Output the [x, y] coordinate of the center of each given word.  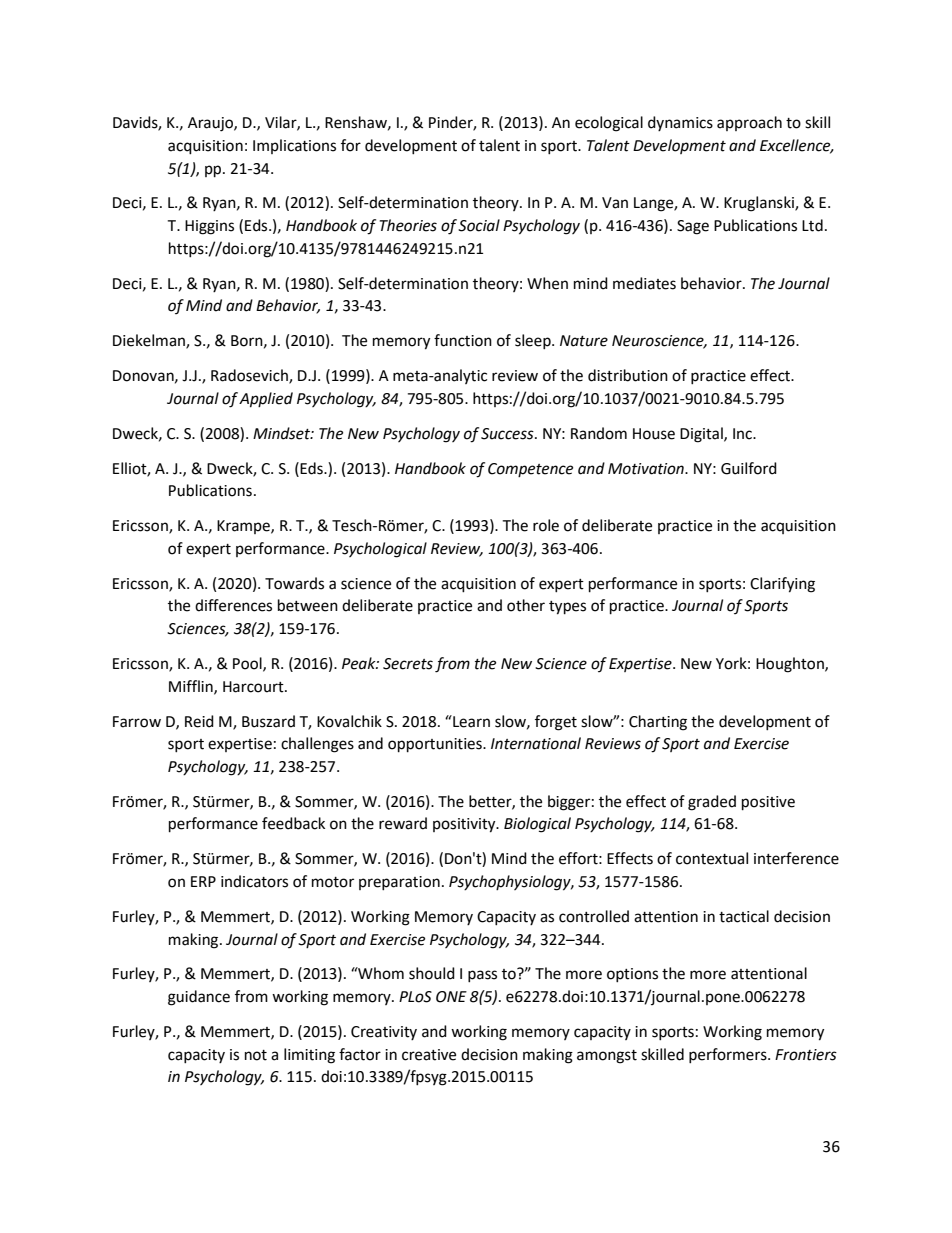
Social [479, 225]
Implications [294, 146]
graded [712, 803]
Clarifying [782, 585]
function [463, 340]
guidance [199, 998]
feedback [293, 823]
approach [749, 123]
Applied [266, 400]
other [526, 605]
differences [233, 605]
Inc [743, 434]
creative [429, 1055]
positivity [465, 825]
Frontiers [806, 1055]
